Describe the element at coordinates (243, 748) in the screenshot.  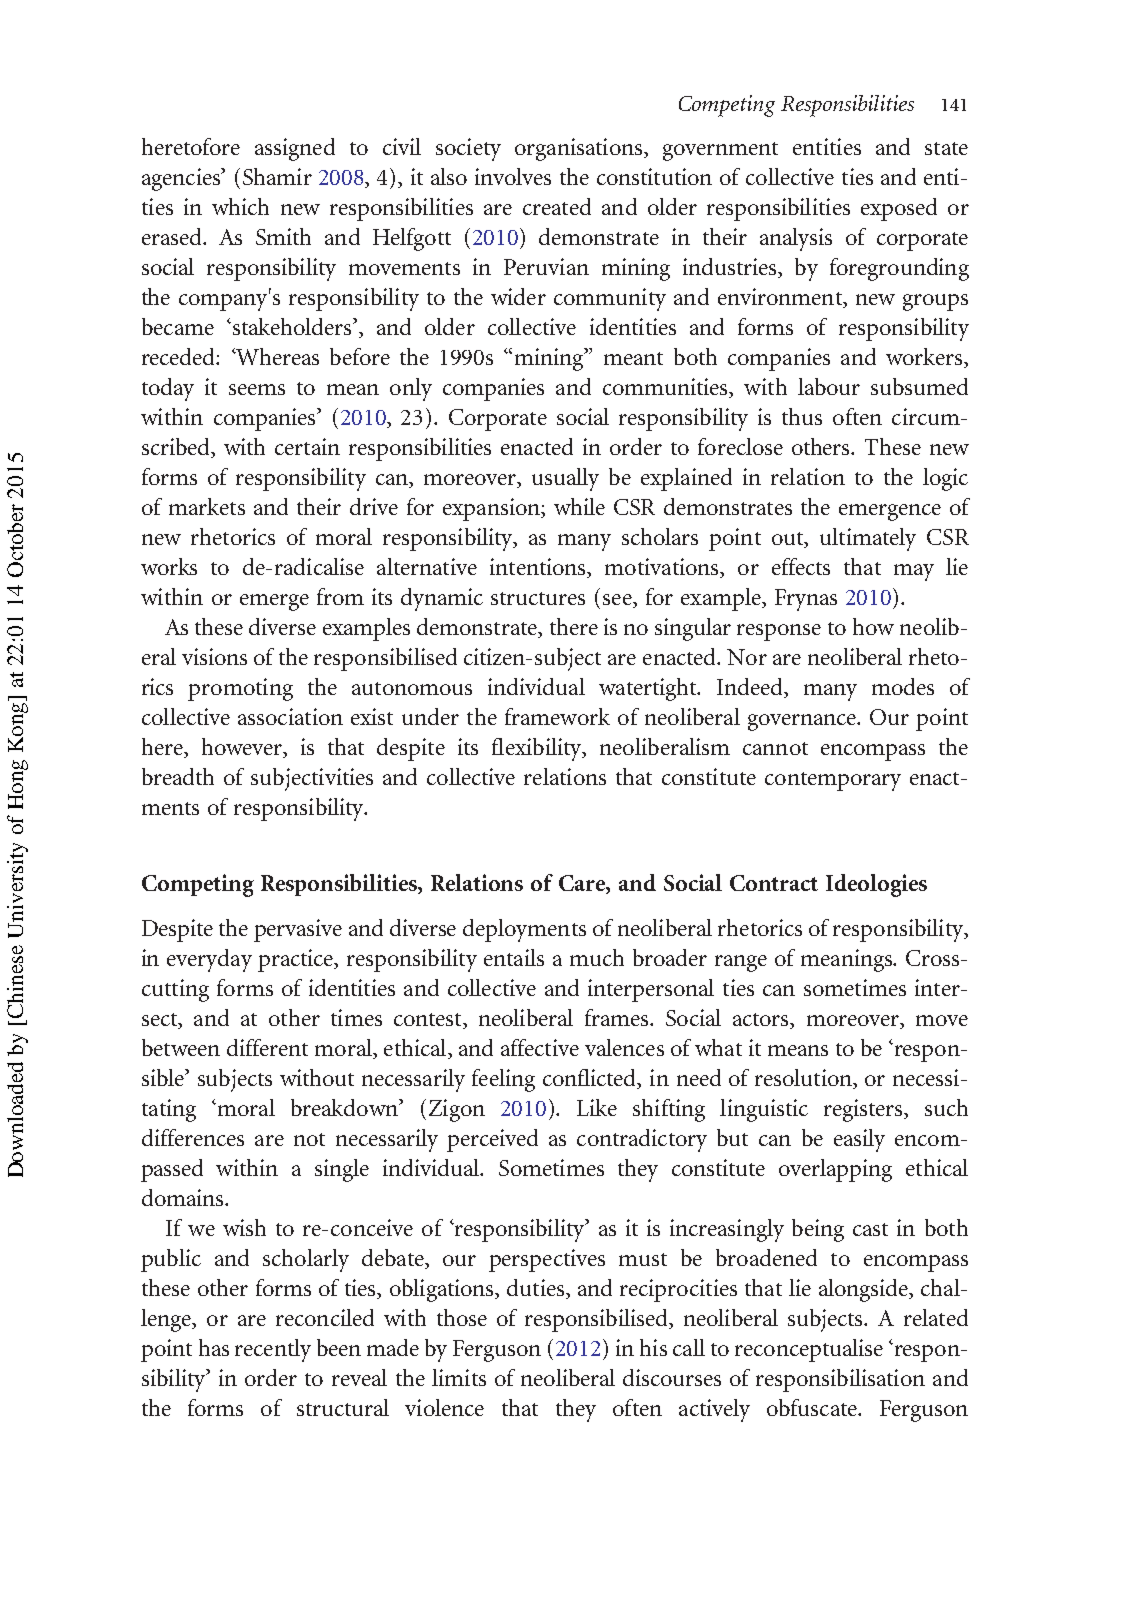
I see `however` at that location.
